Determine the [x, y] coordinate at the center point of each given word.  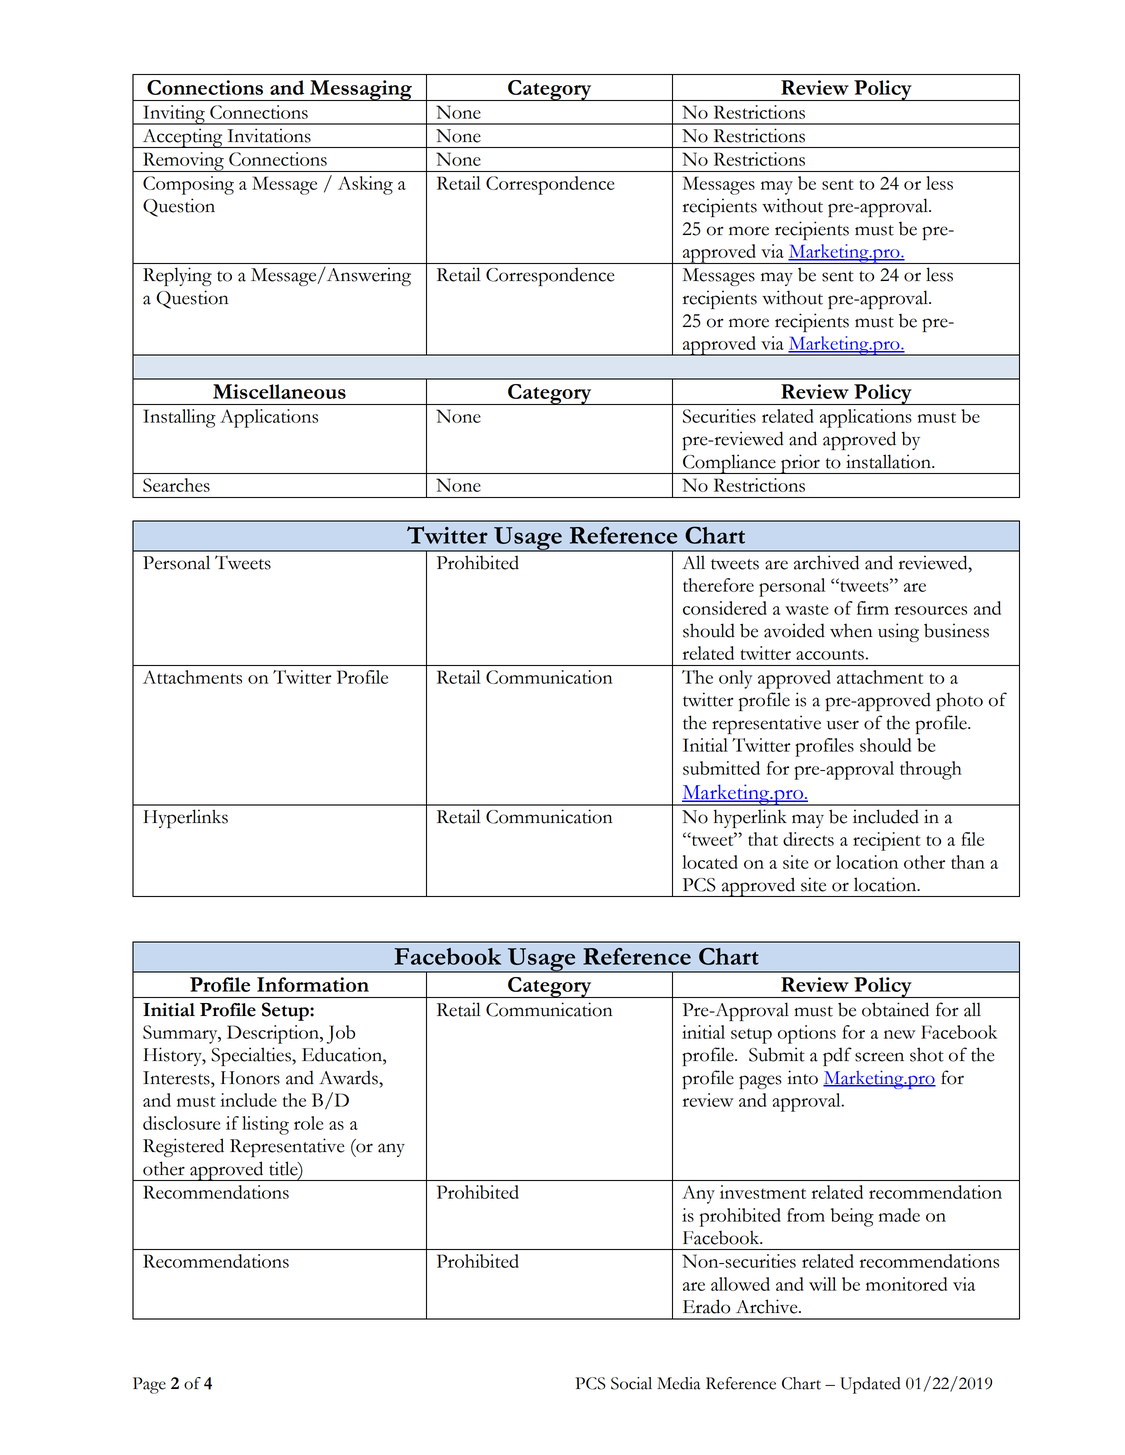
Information [313, 984]
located [710, 862]
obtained [895, 1009]
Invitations [269, 135]
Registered [183, 1147]
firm [873, 608]
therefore [718, 585]
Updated [870, 1385]
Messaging [361, 90]
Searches [176, 485]
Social [631, 1383]
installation [889, 461]
